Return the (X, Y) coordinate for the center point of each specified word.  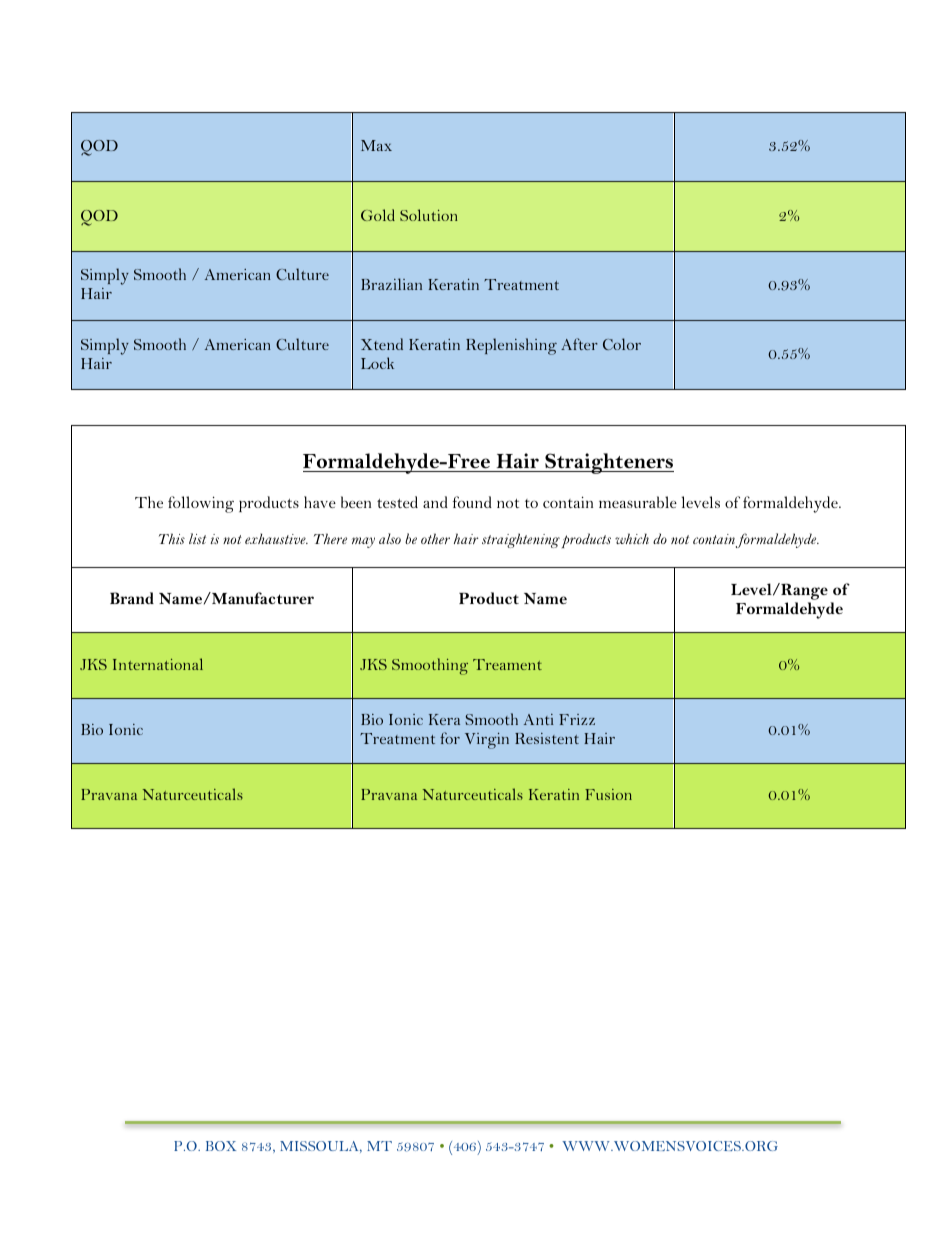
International (158, 664)
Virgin (487, 741)
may (363, 542)
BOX (221, 1146)
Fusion (608, 794)
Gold (378, 215)
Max (376, 145)
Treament (507, 664)
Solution (429, 215)
